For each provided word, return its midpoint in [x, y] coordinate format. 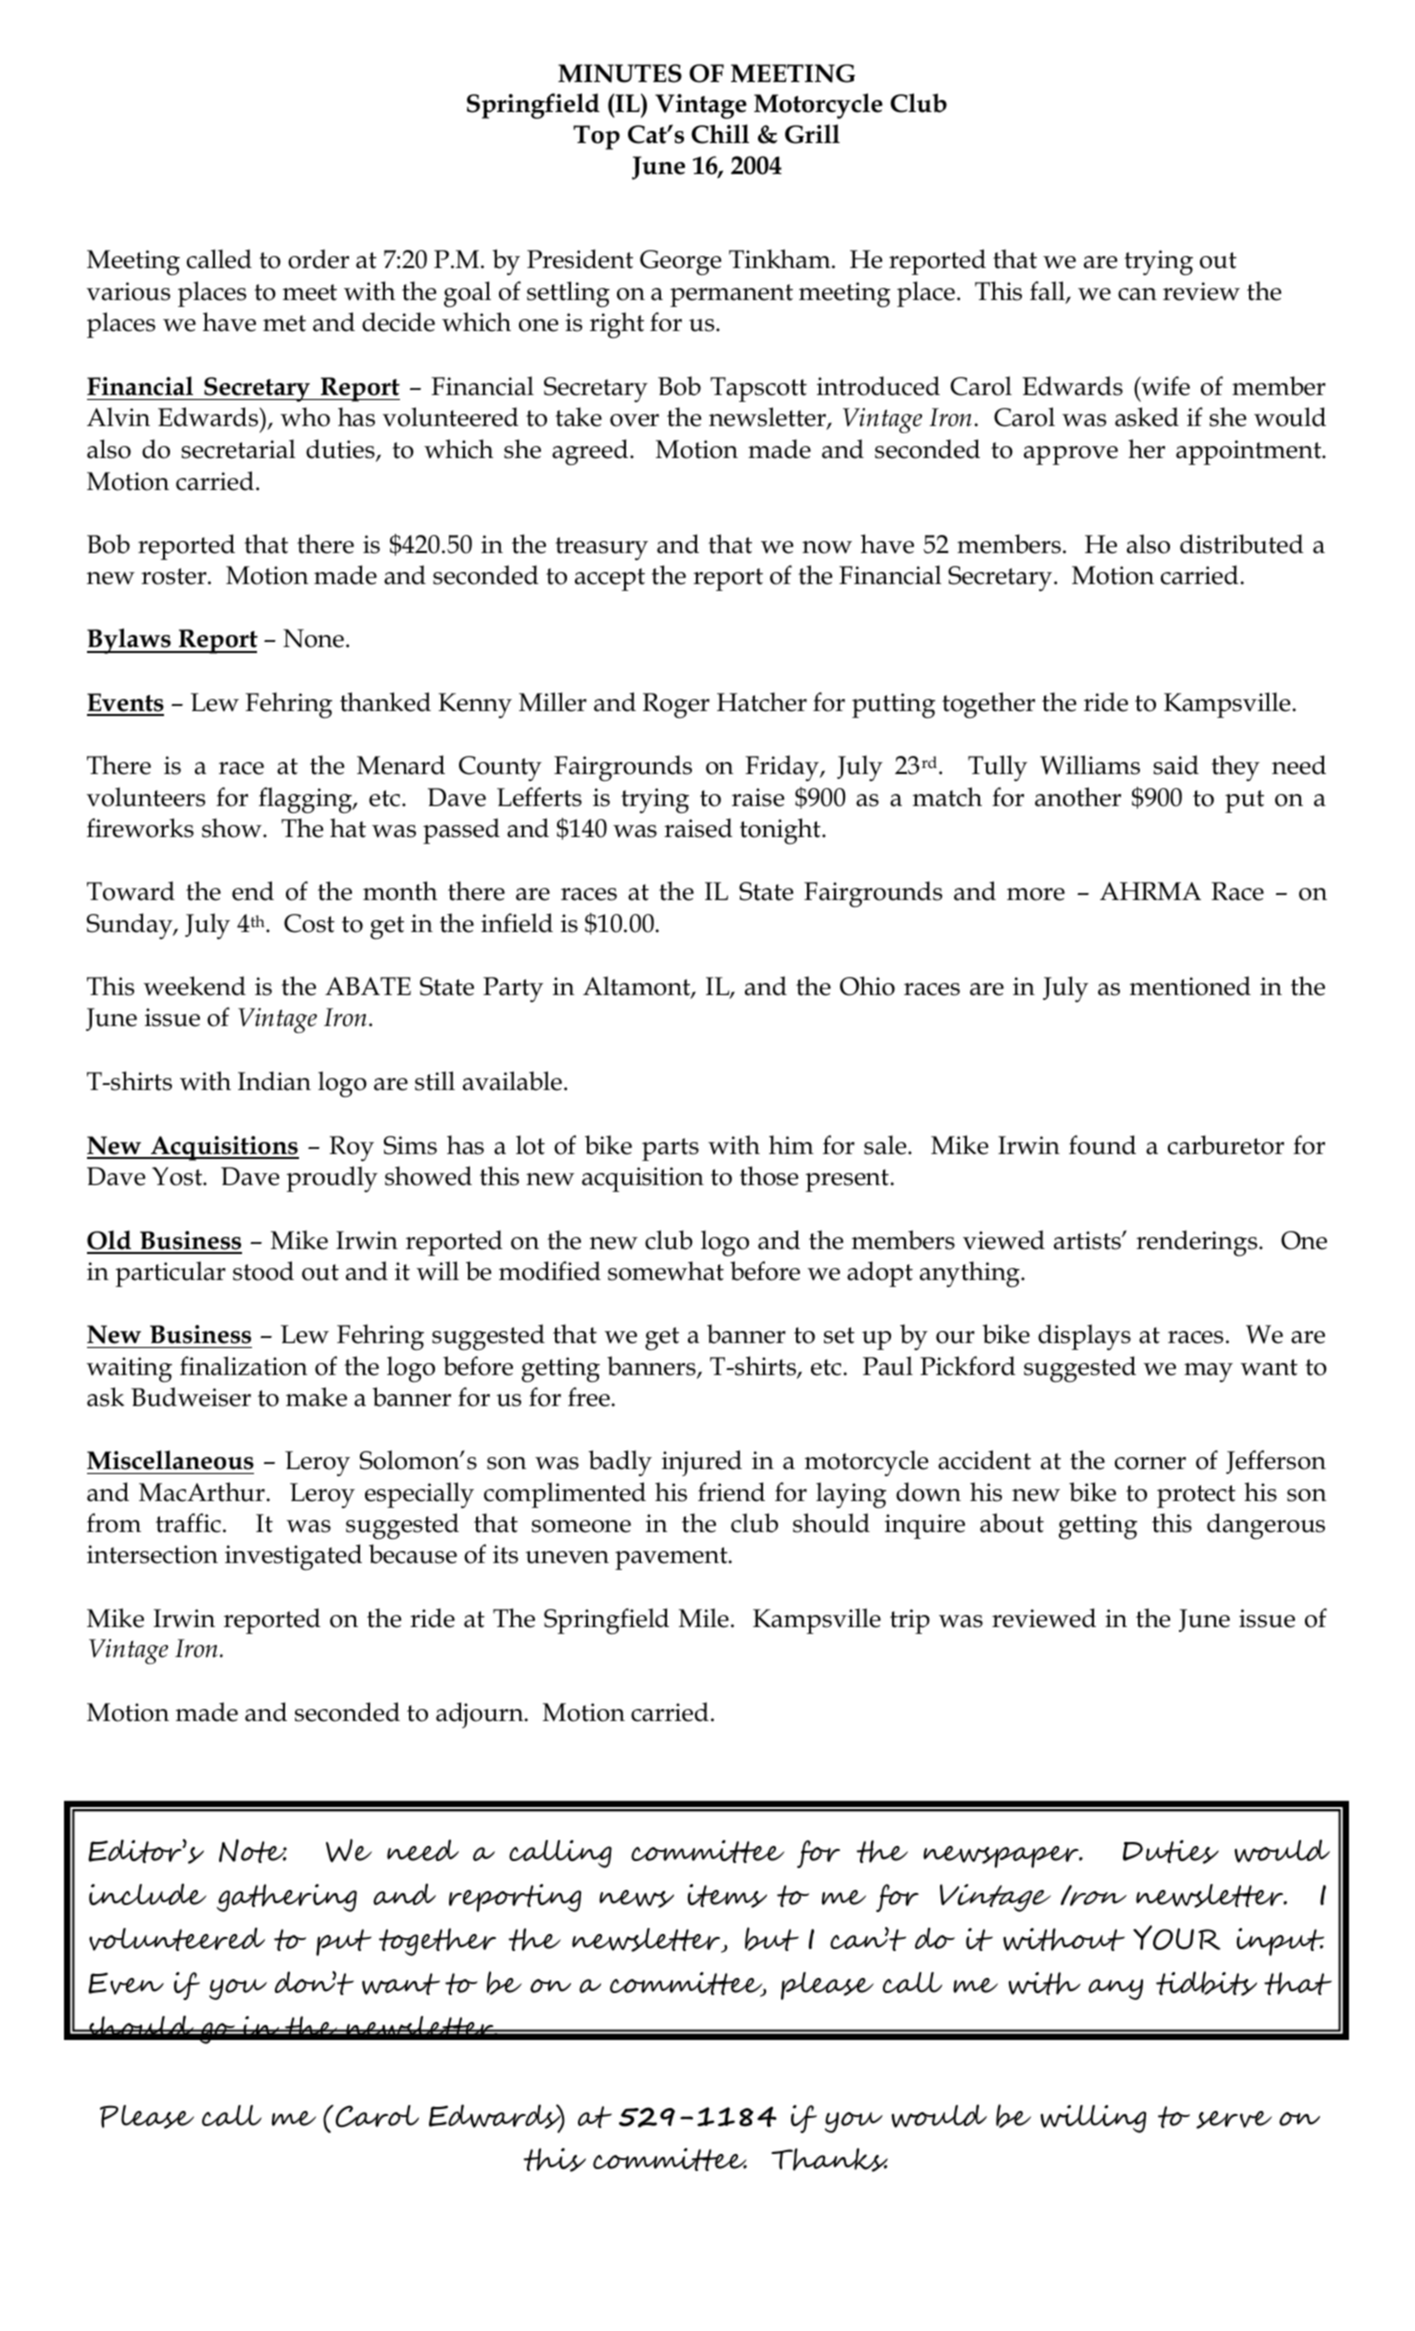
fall [1048, 292]
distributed [1241, 544]
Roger [676, 706]
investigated [293, 1557]
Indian [274, 1081]
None [313, 638]
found [1102, 1145]
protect [1196, 1496]
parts [670, 1149]
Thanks [829, 2160]
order [318, 259]
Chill [720, 134]
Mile [704, 1618]
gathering [287, 1898]
